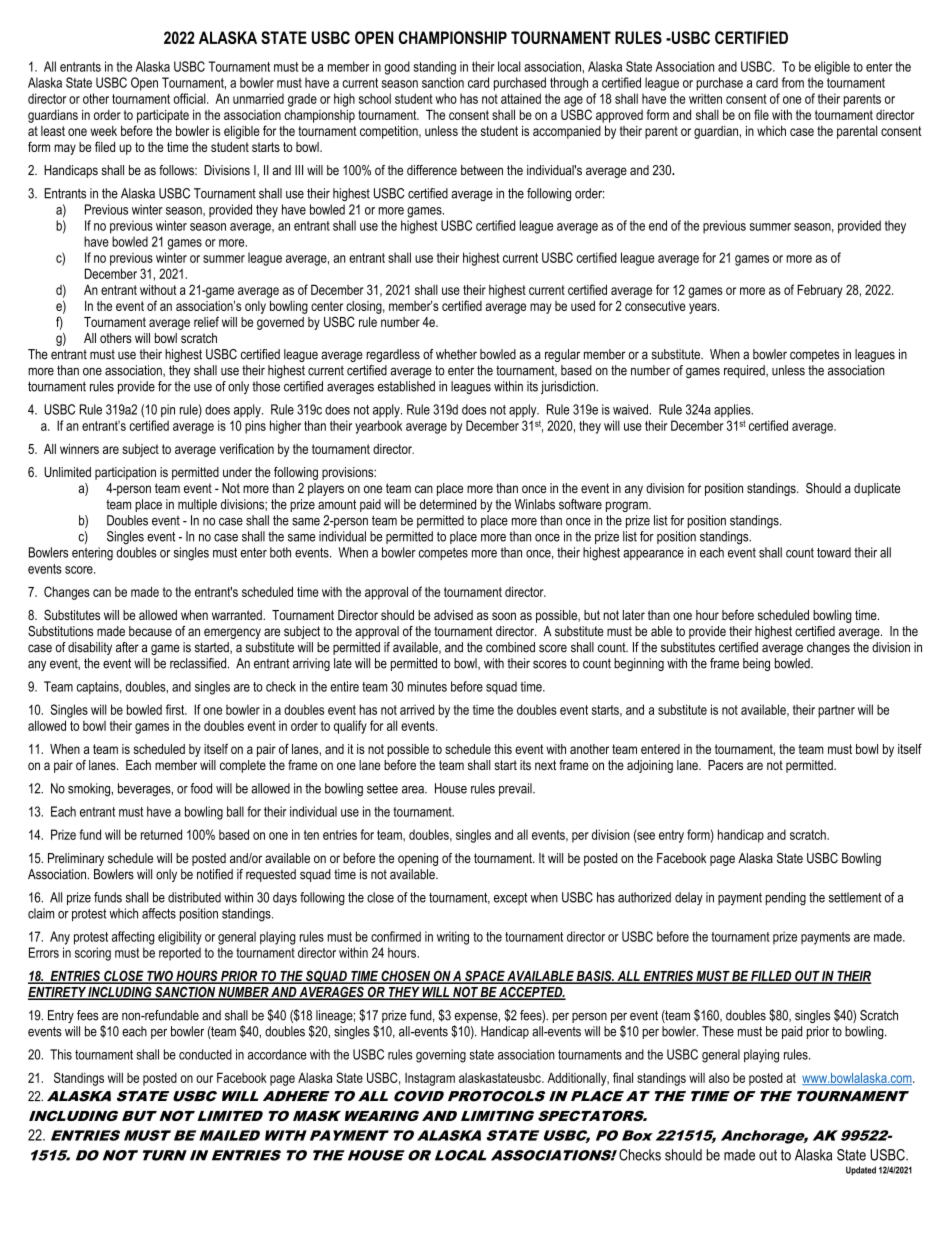 The image size is (952, 1233). Describe the element at coordinates (453, 615) in the image. I see `advised` at that location.
